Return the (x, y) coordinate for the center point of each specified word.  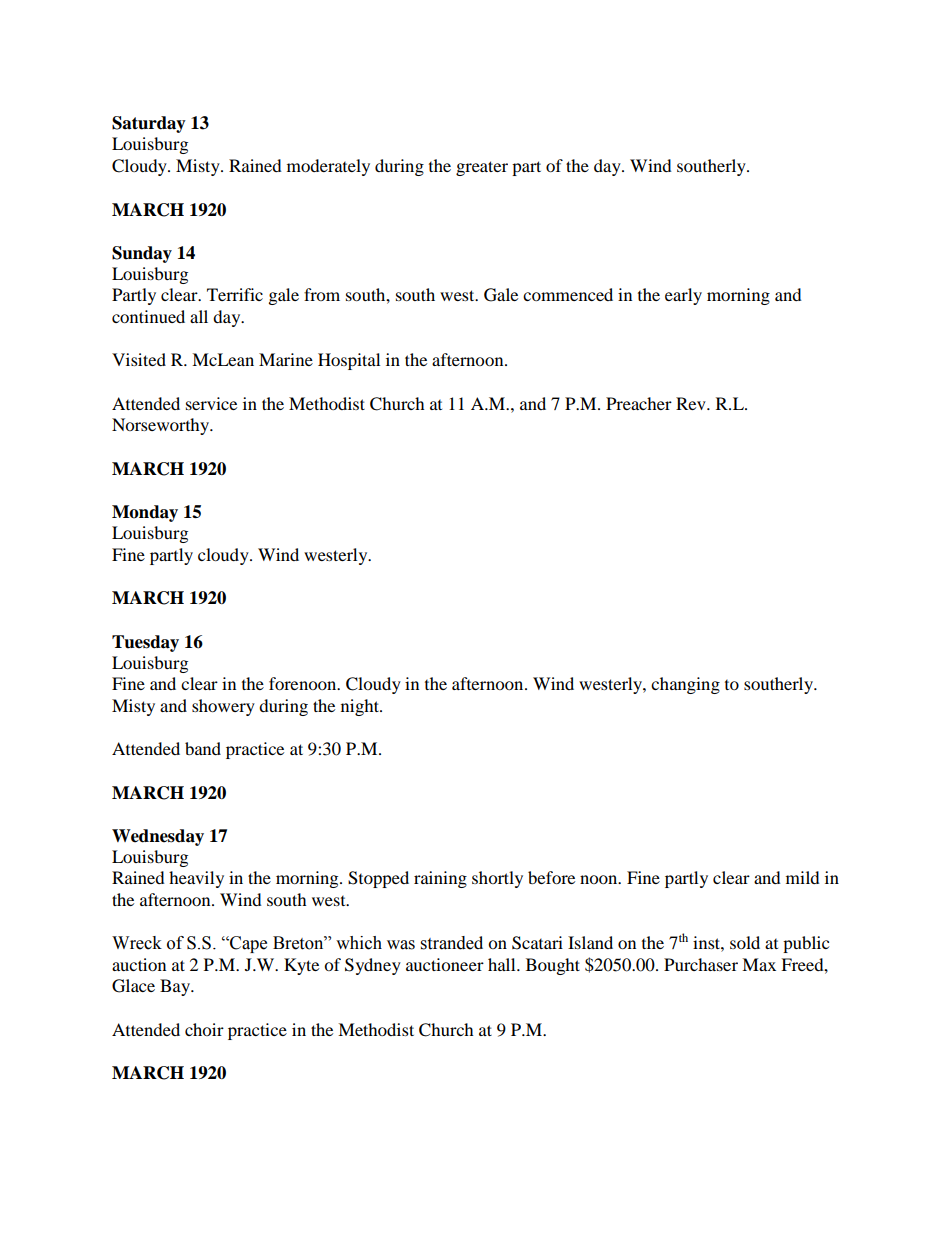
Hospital (349, 361)
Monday (145, 513)
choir (204, 1029)
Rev (692, 403)
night (361, 707)
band (203, 748)
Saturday (149, 124)
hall (503, 964)
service (211, 403)
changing (685, 685)
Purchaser (701, 964)
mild (803, 877)
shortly (497, 879)
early (683, 296)
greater (482, 168)
